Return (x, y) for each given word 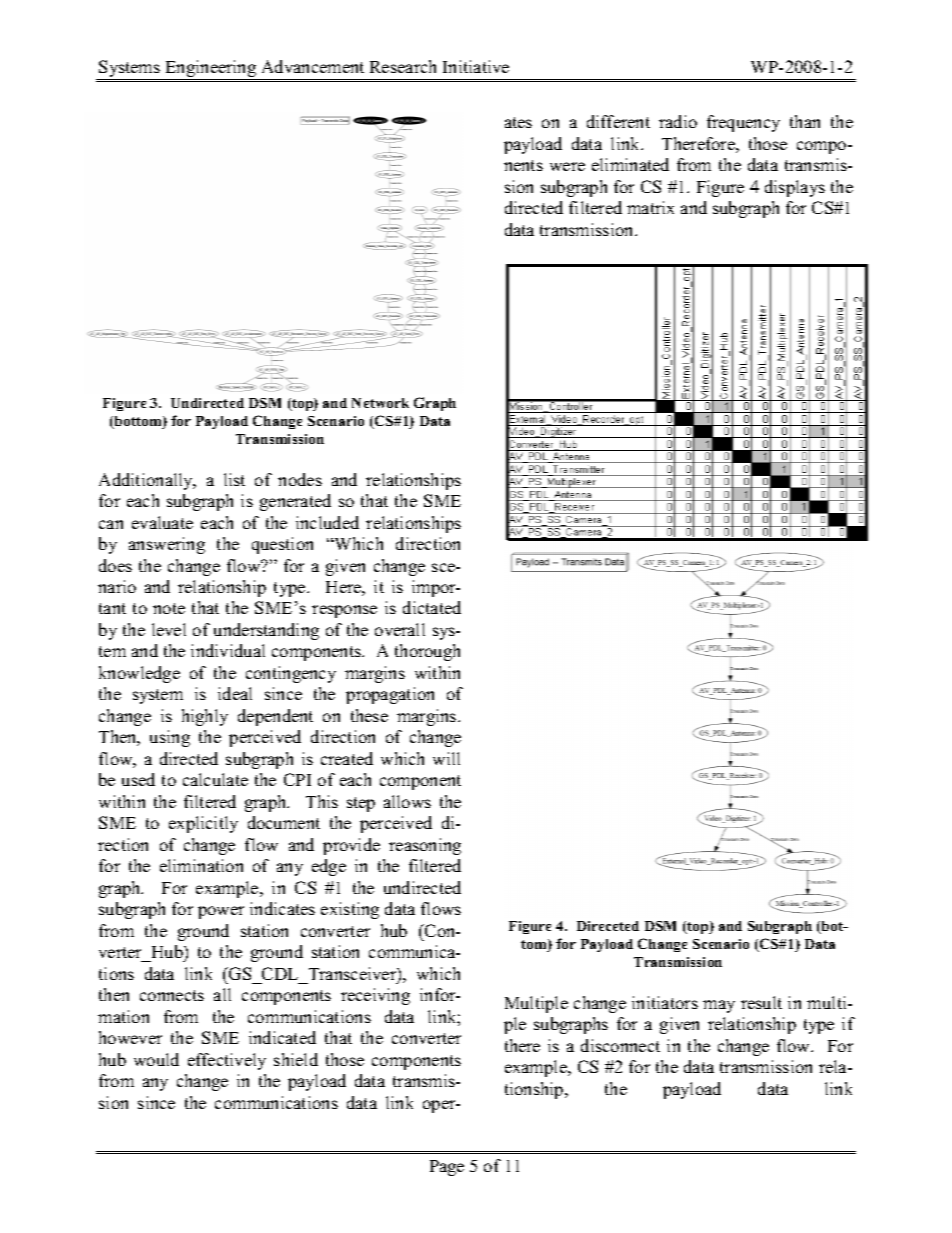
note (169, 608)
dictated (432, 607)
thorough (427, 652)
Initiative (476, 66)
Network (380, 403)
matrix (650, 207)
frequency (743, 123)
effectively (227, 1061)
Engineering (211, 70)
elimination (201, 865)
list (234, 479)
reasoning (425, 846)
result (761, 1002)
